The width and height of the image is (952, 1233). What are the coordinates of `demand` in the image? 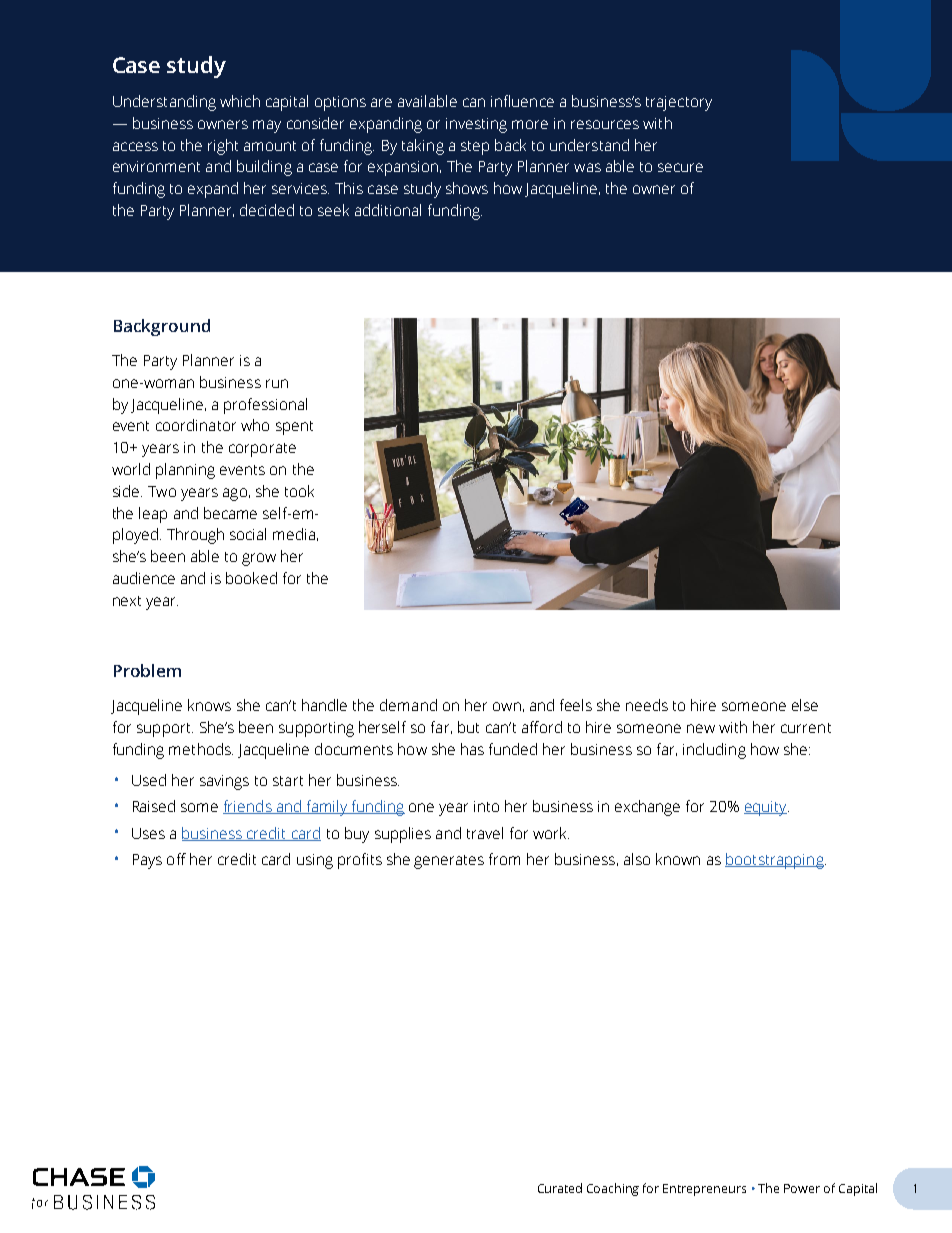 It's located at (408, 705).
